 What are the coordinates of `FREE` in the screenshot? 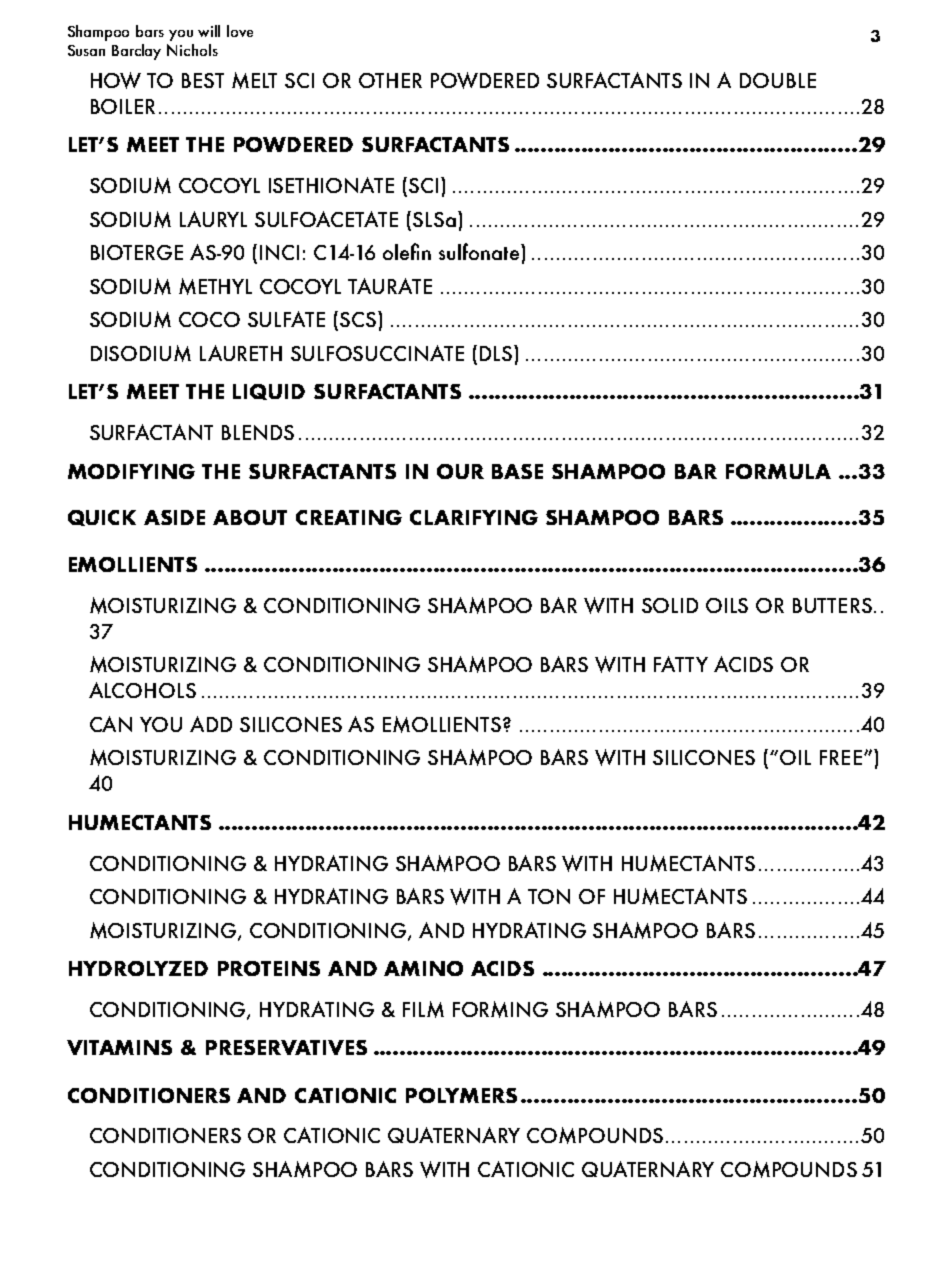 It's located at (841, 757).
